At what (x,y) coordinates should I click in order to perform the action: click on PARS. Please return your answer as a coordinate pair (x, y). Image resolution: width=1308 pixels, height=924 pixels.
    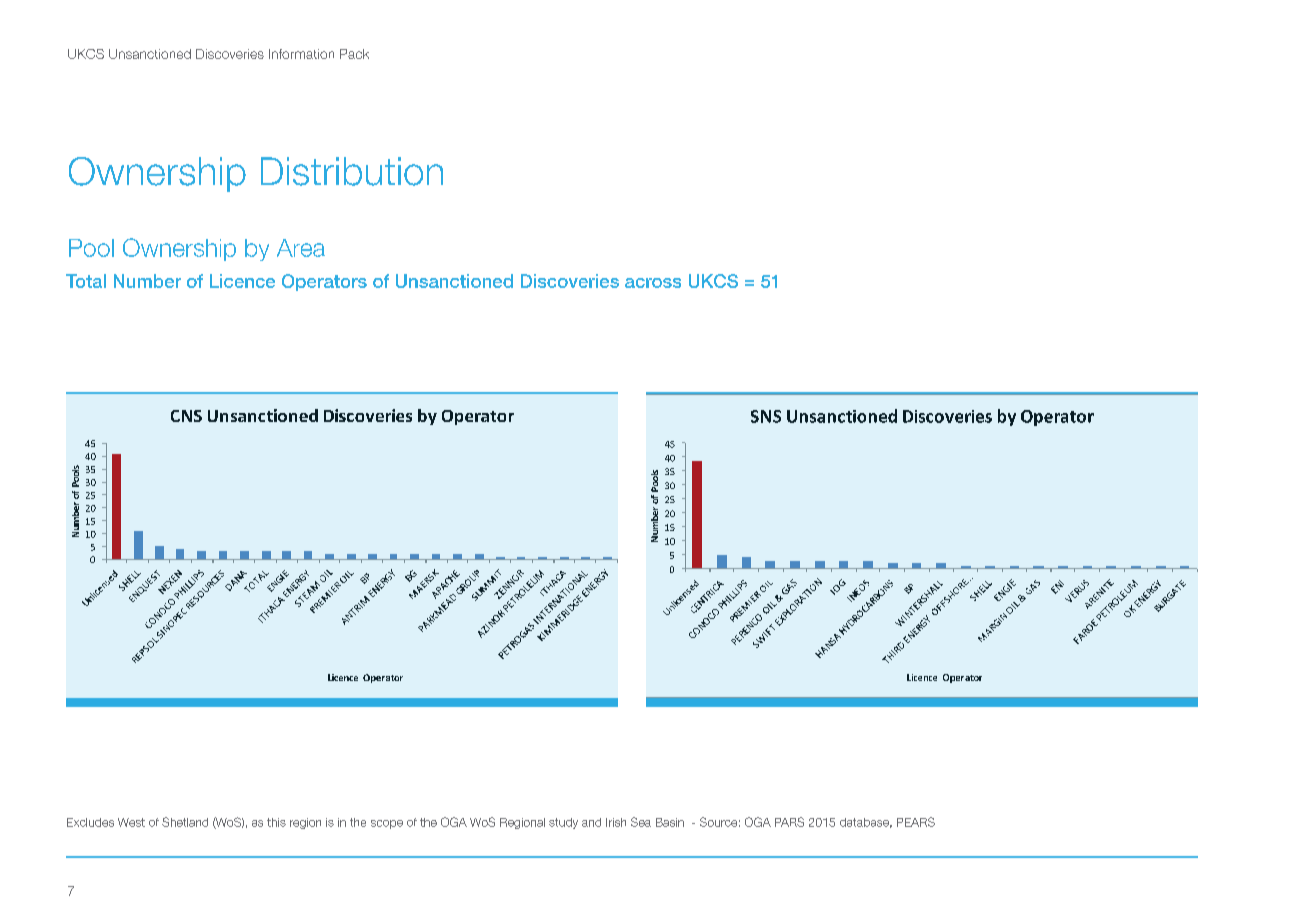
    Looking at the image, I should click on (789, 822).
